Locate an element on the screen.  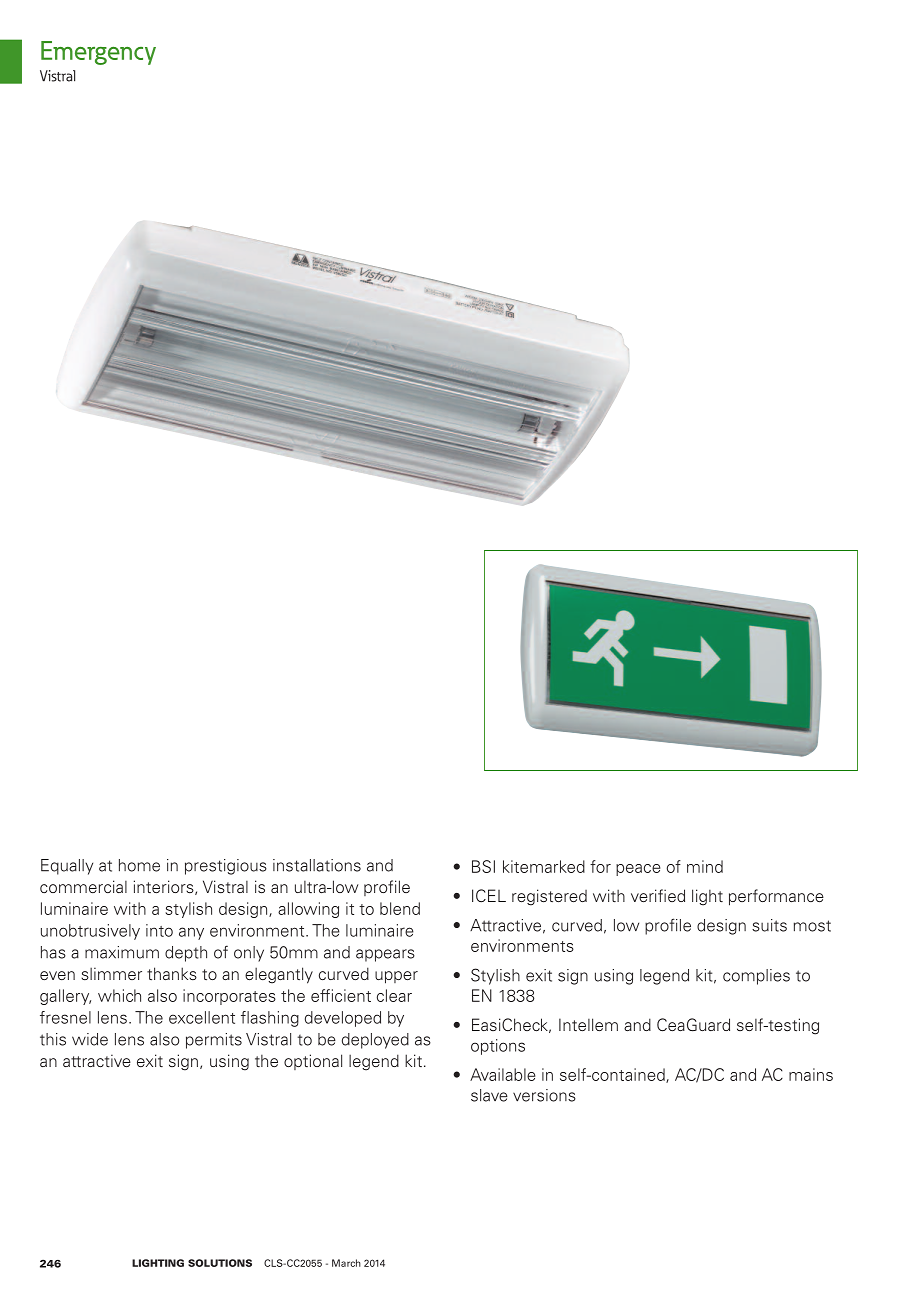
into is located at coordinates (159, 930).
